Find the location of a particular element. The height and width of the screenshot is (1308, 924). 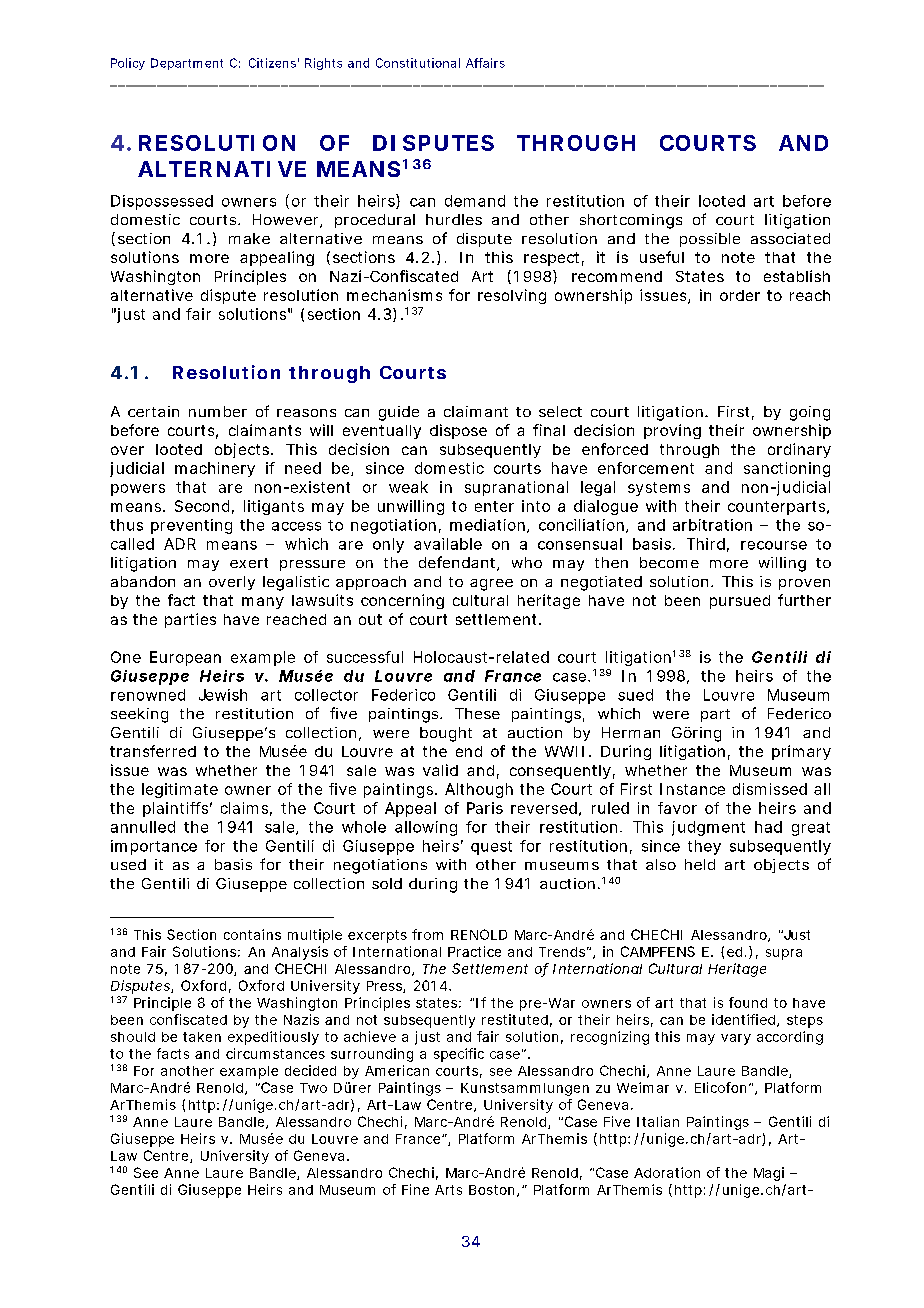

possible is located at coordinates (710, 240).
